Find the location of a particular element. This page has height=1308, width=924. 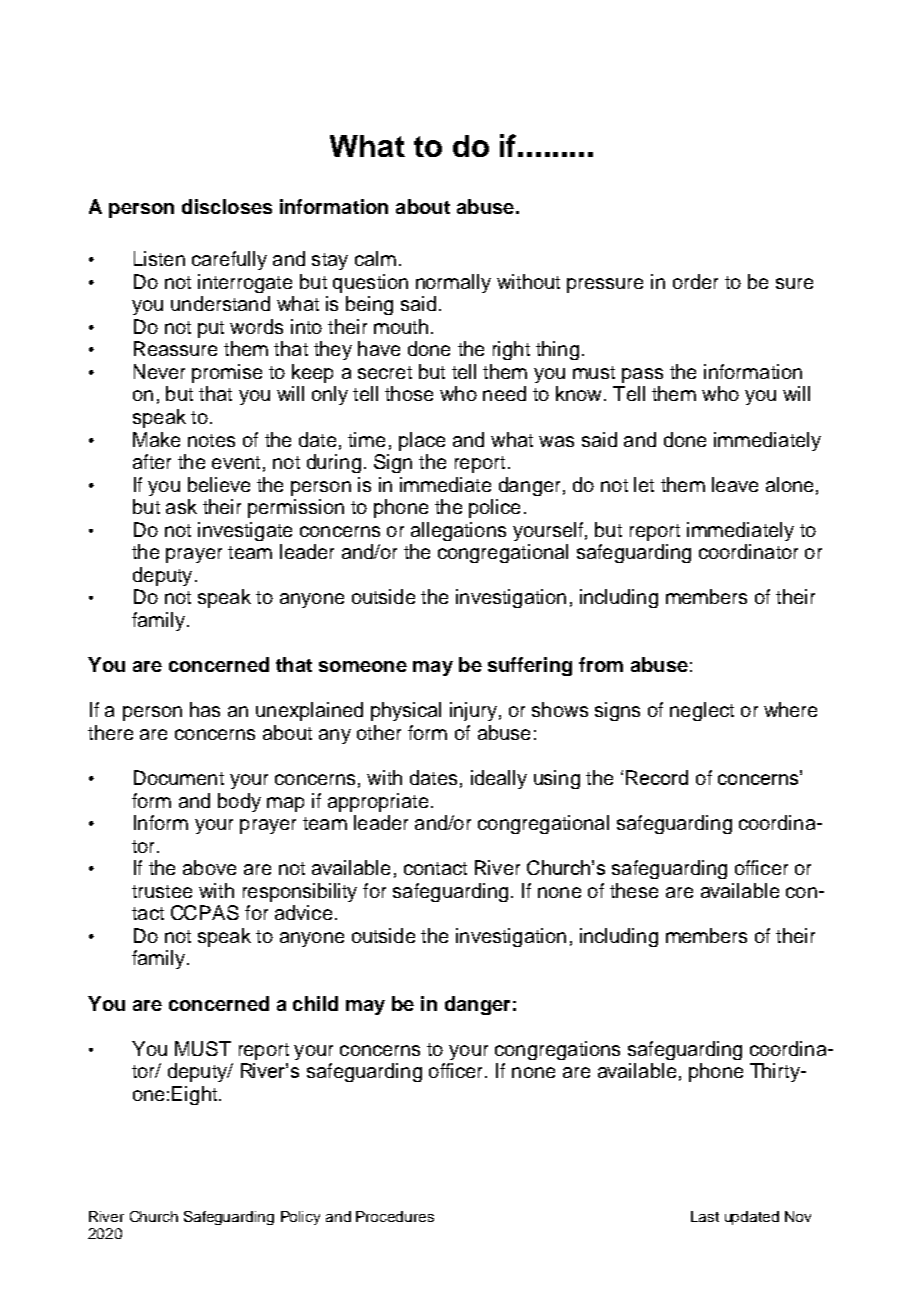

Listen is located at coordinates (159, 258).
